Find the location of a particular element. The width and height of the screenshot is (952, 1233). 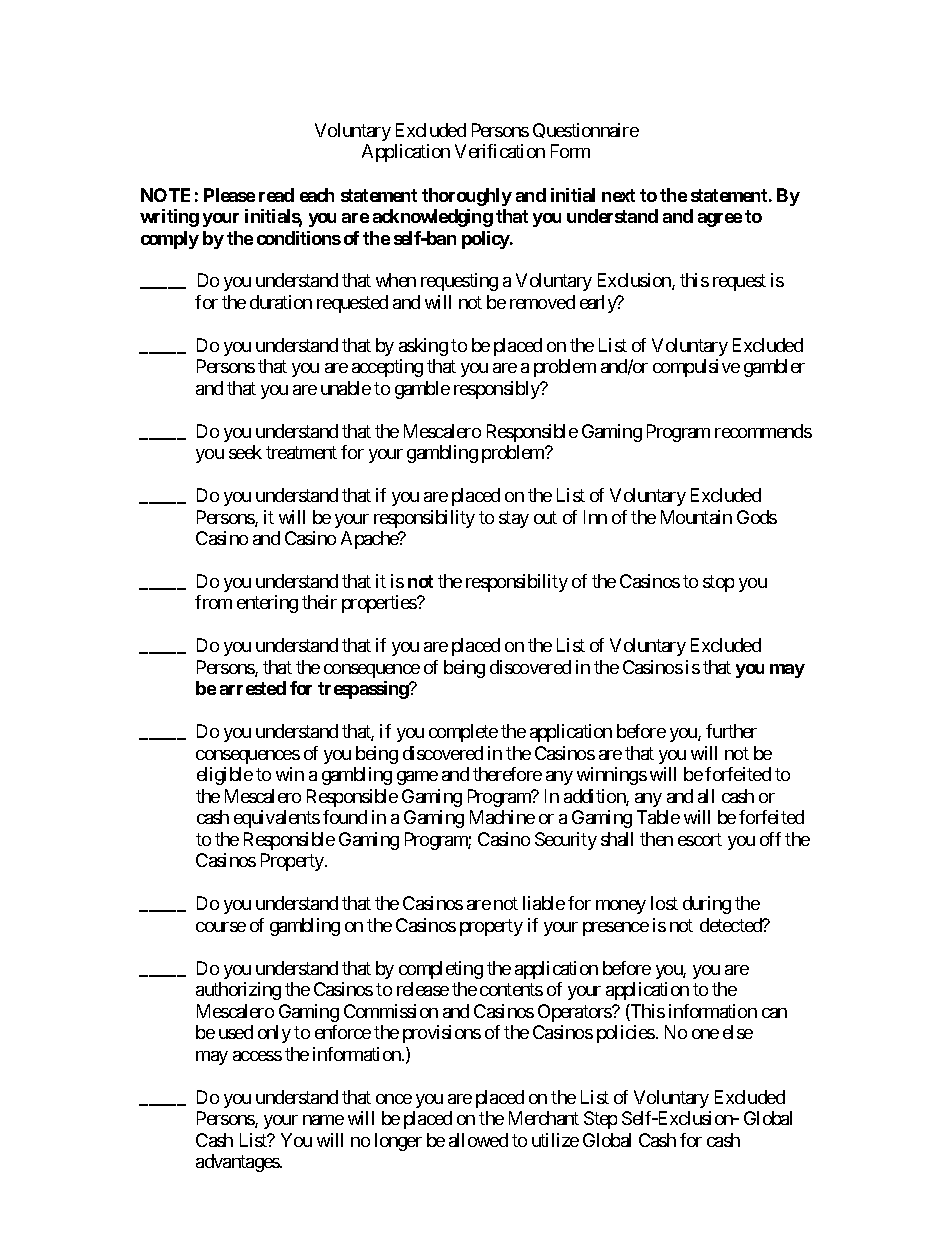

stop is located at coordinates (718, 583).
